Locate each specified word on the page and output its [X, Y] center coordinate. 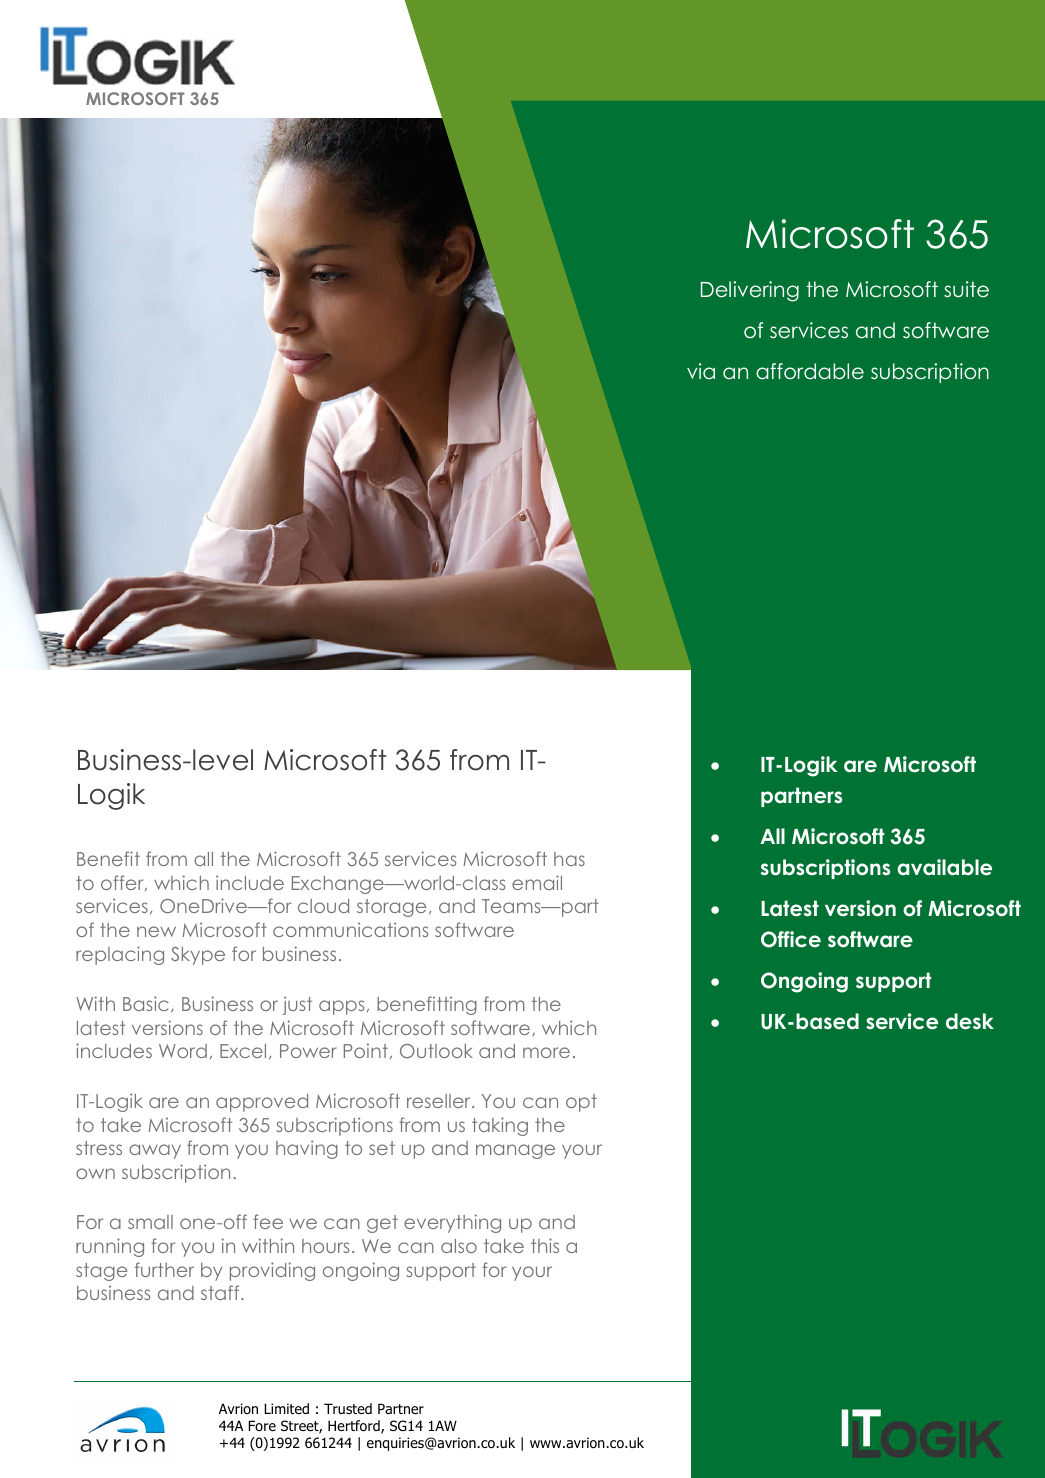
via [701, 371]
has [569, 859]
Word [183, 1051]
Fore [262, 1425]
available [944, 867]
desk [970, 1021]
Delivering [750, 291]
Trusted [348, 1408]
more [546, 1052]
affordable [810, 371]
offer [123, 883]
